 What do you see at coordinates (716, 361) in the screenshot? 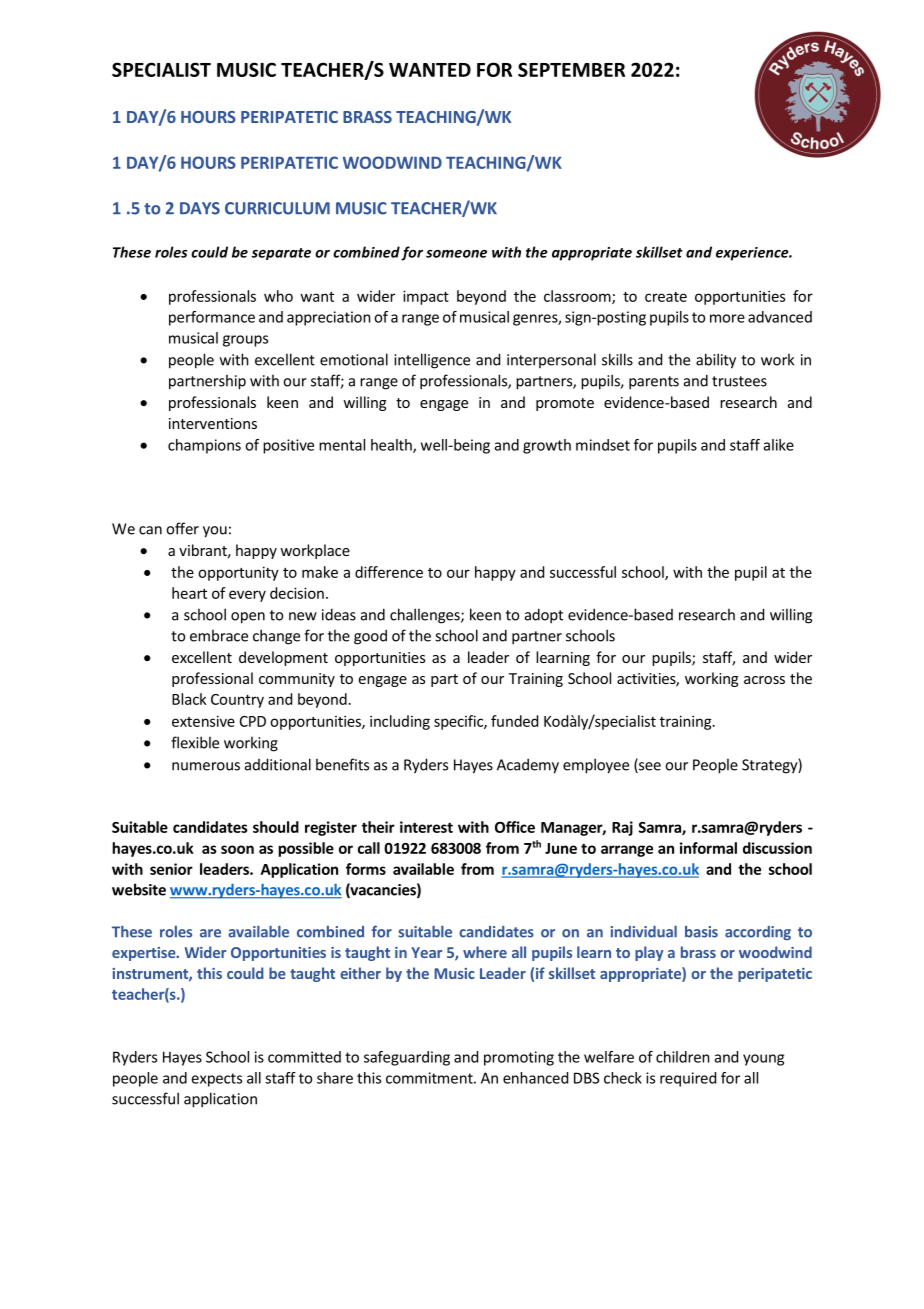
I see `ability` at bounding box center [716, 361].
